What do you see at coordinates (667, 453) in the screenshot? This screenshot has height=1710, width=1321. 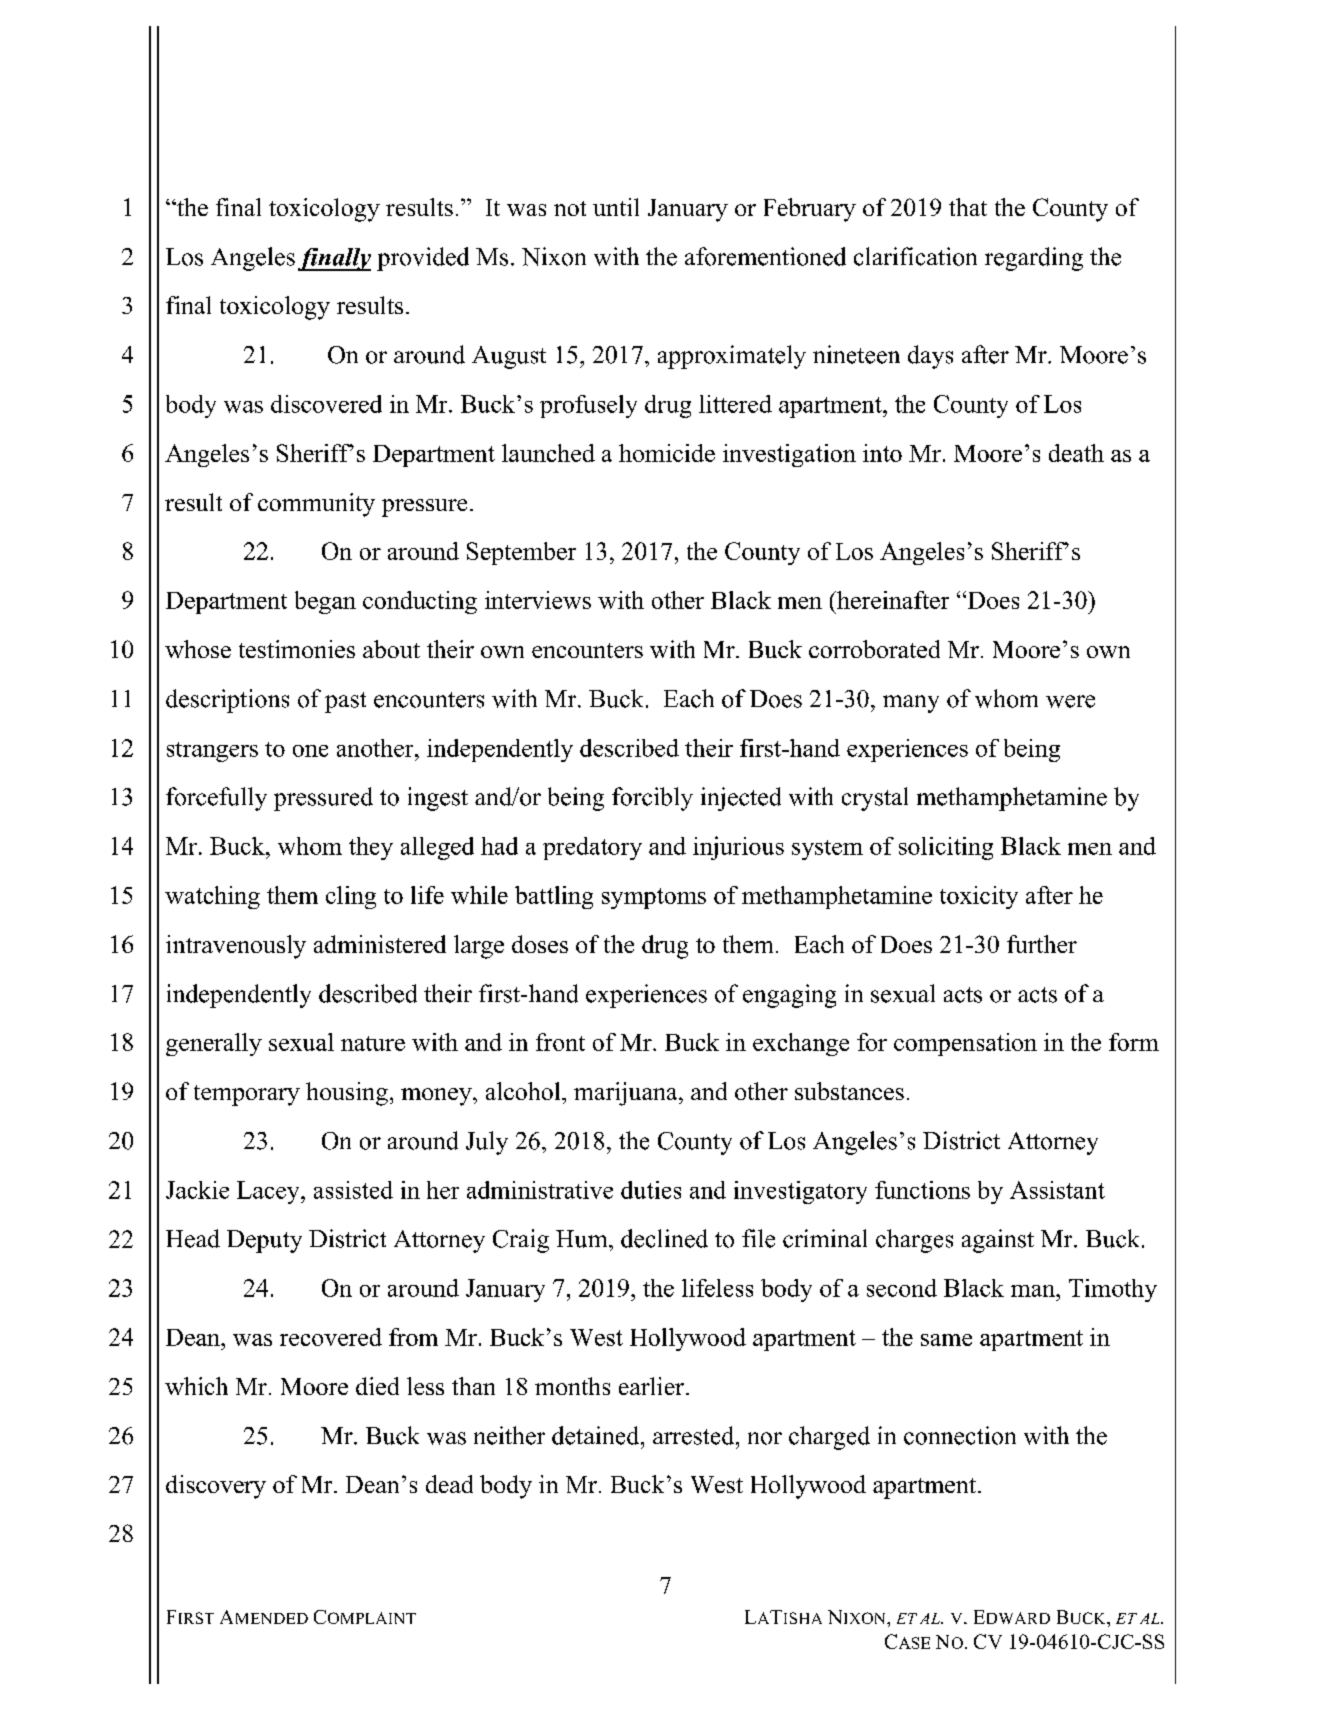 I see `homicide` at bounding box center [667, 453].
